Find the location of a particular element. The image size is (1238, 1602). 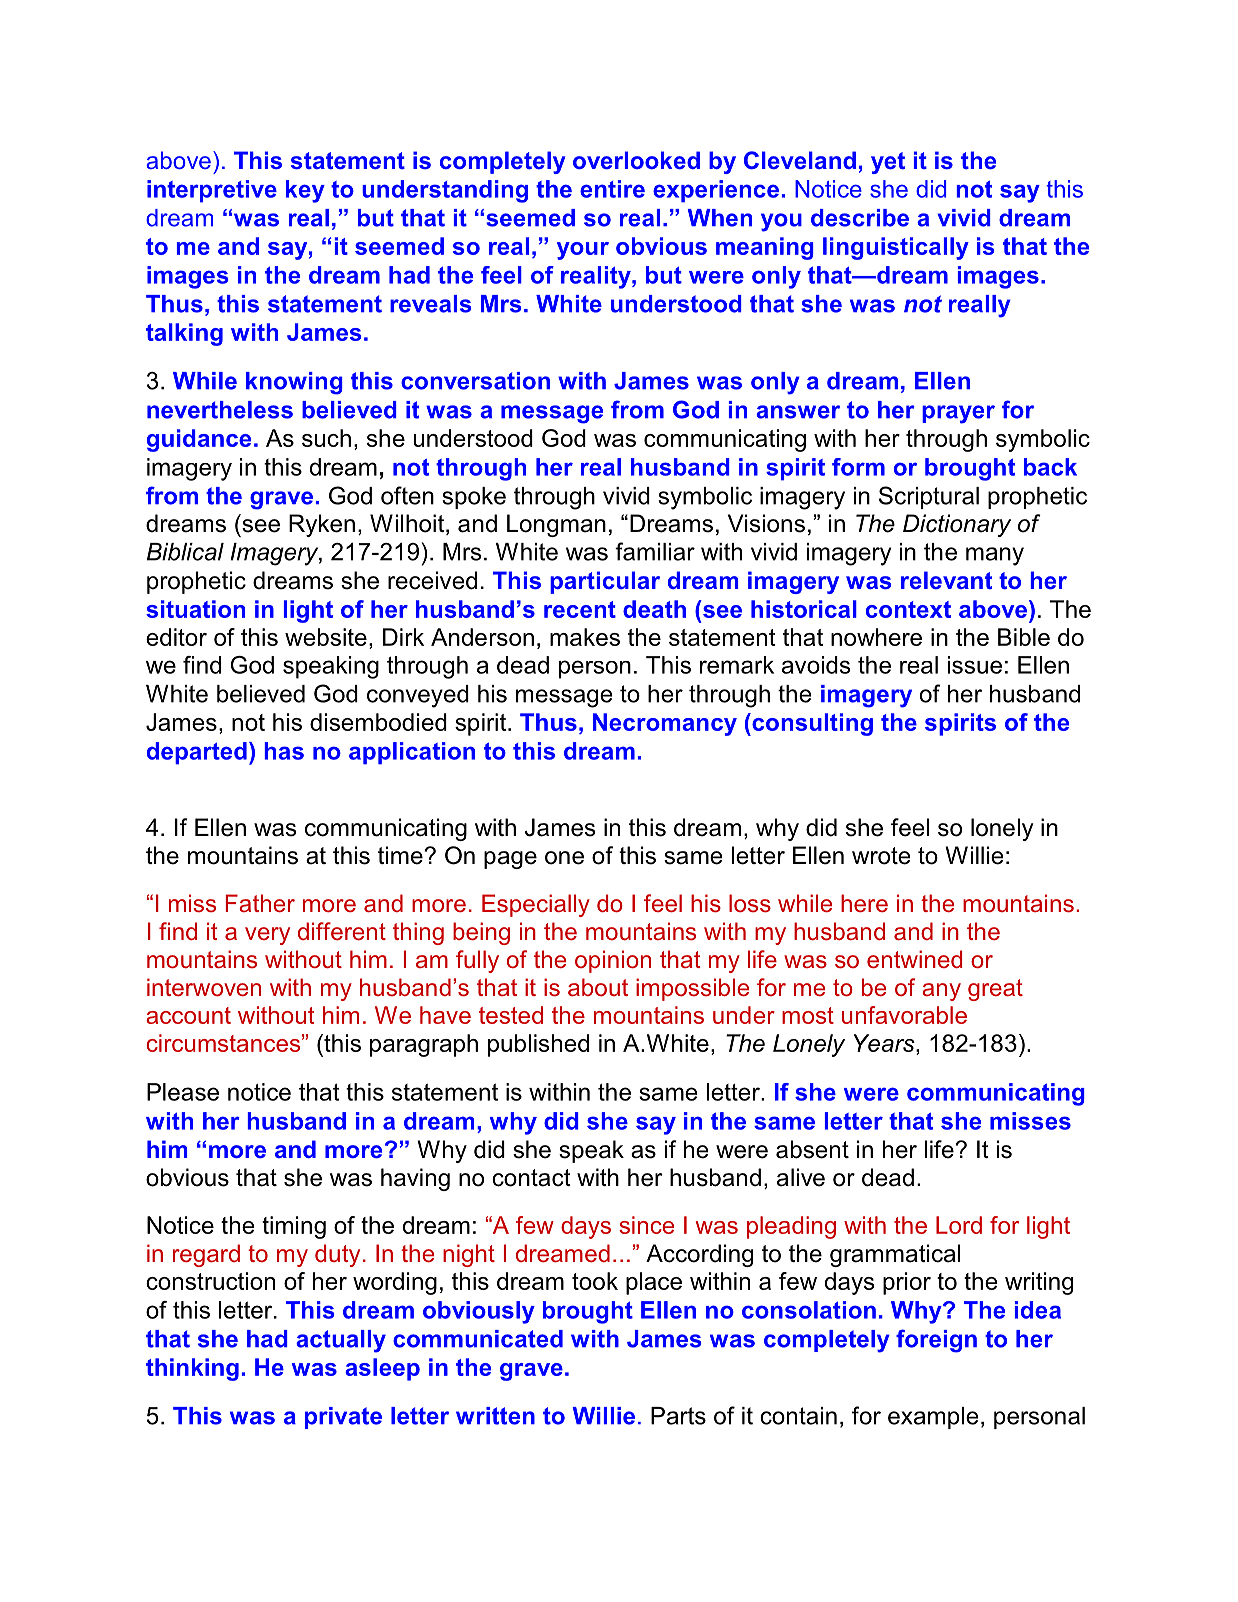

actually is located at coordinates (341, 1341).
